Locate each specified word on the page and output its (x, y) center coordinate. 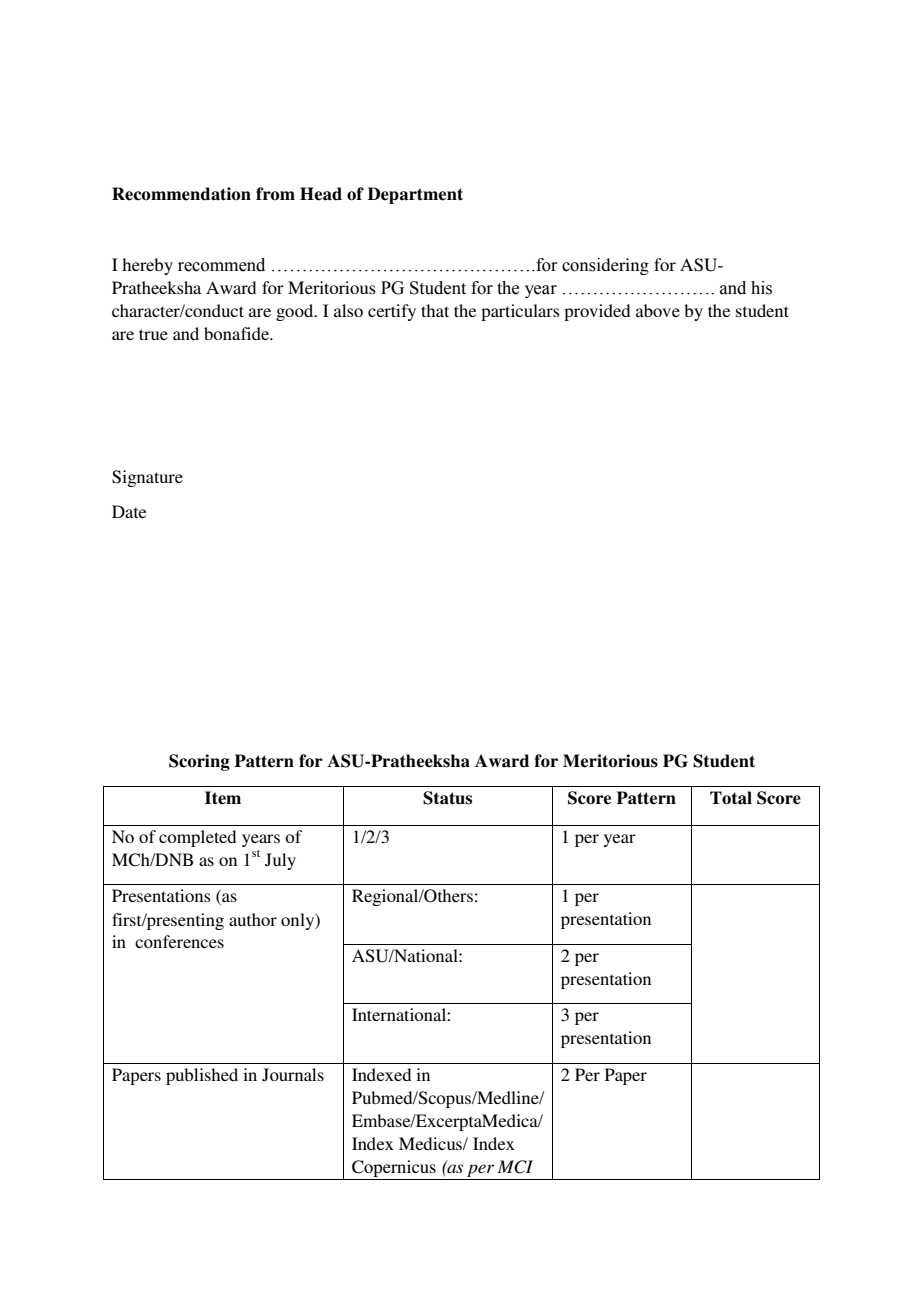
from (275, 193)
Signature (147, 478)
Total (731, 798)
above (658, 310)
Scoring (199, 762)
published (202, 1076)
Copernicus (394, 1170)
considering (605, 266)
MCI (515, 1167)
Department (415, 195)
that (435, 310)
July (280, 861)
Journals (293, 1075)
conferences (179, 941)
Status (447, 798)
